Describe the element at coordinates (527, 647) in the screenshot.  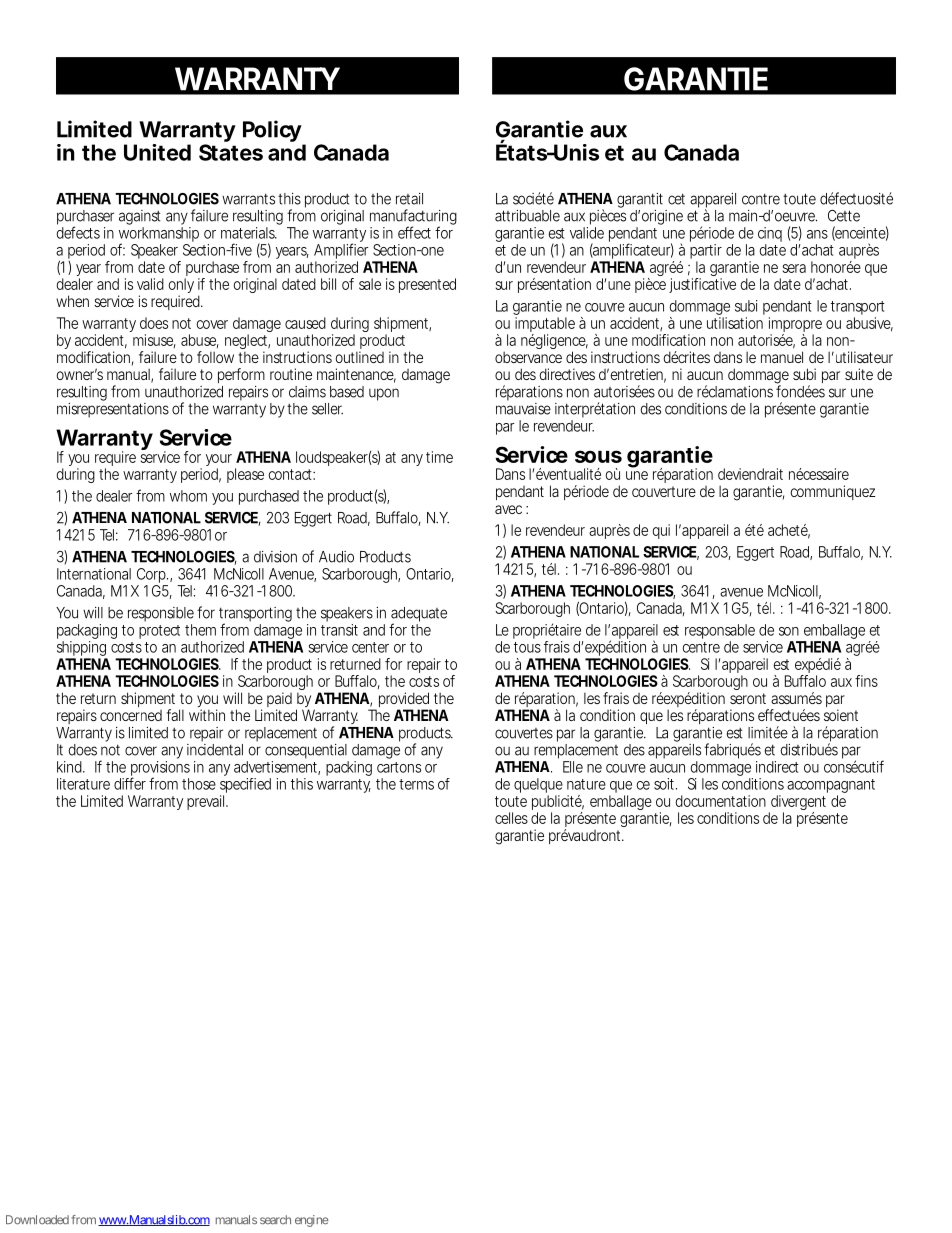
I see `tous` at that location.
